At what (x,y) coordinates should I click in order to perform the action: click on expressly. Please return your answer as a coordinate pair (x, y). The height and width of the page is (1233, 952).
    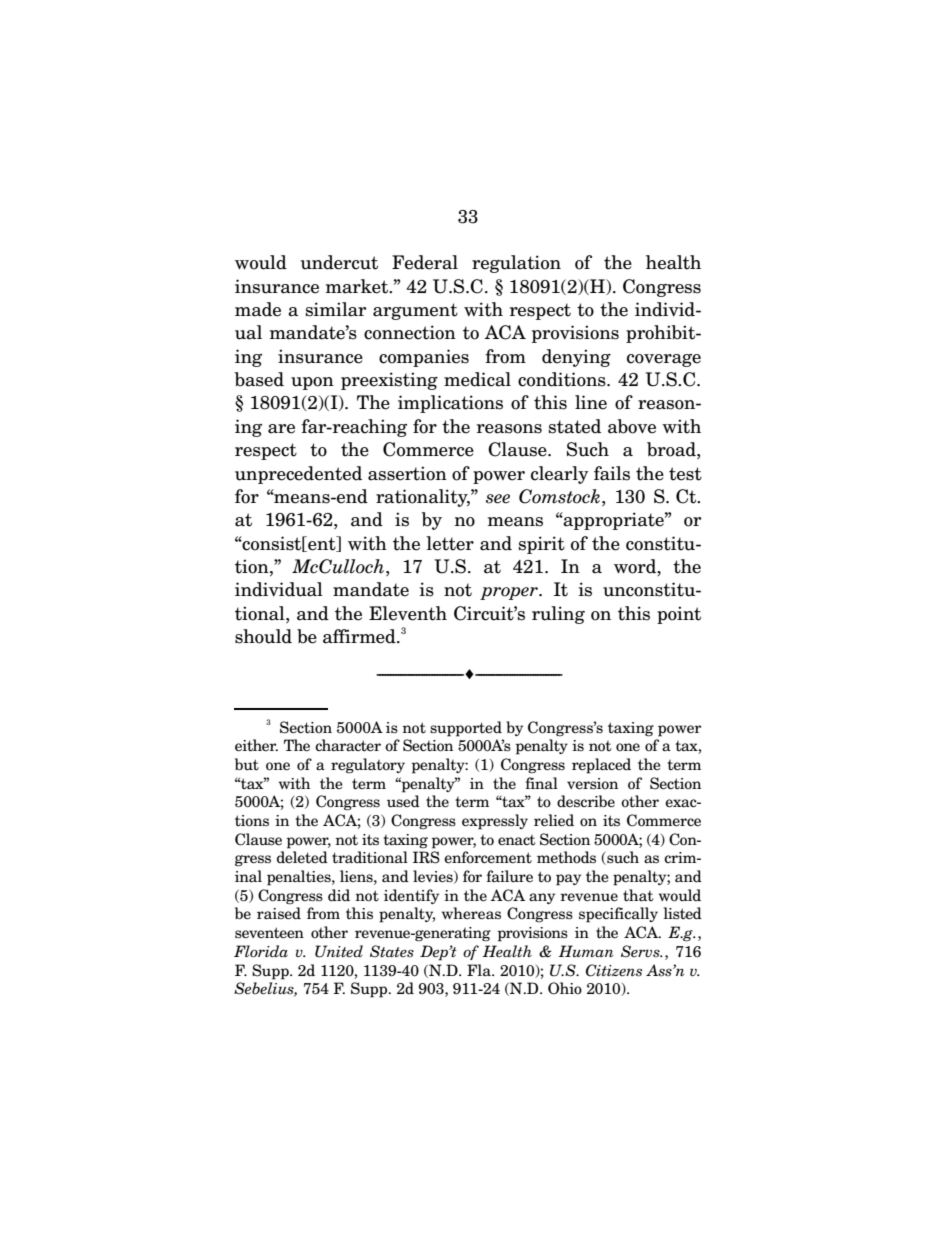
    Looking at the image, I should click on (495, 822).
